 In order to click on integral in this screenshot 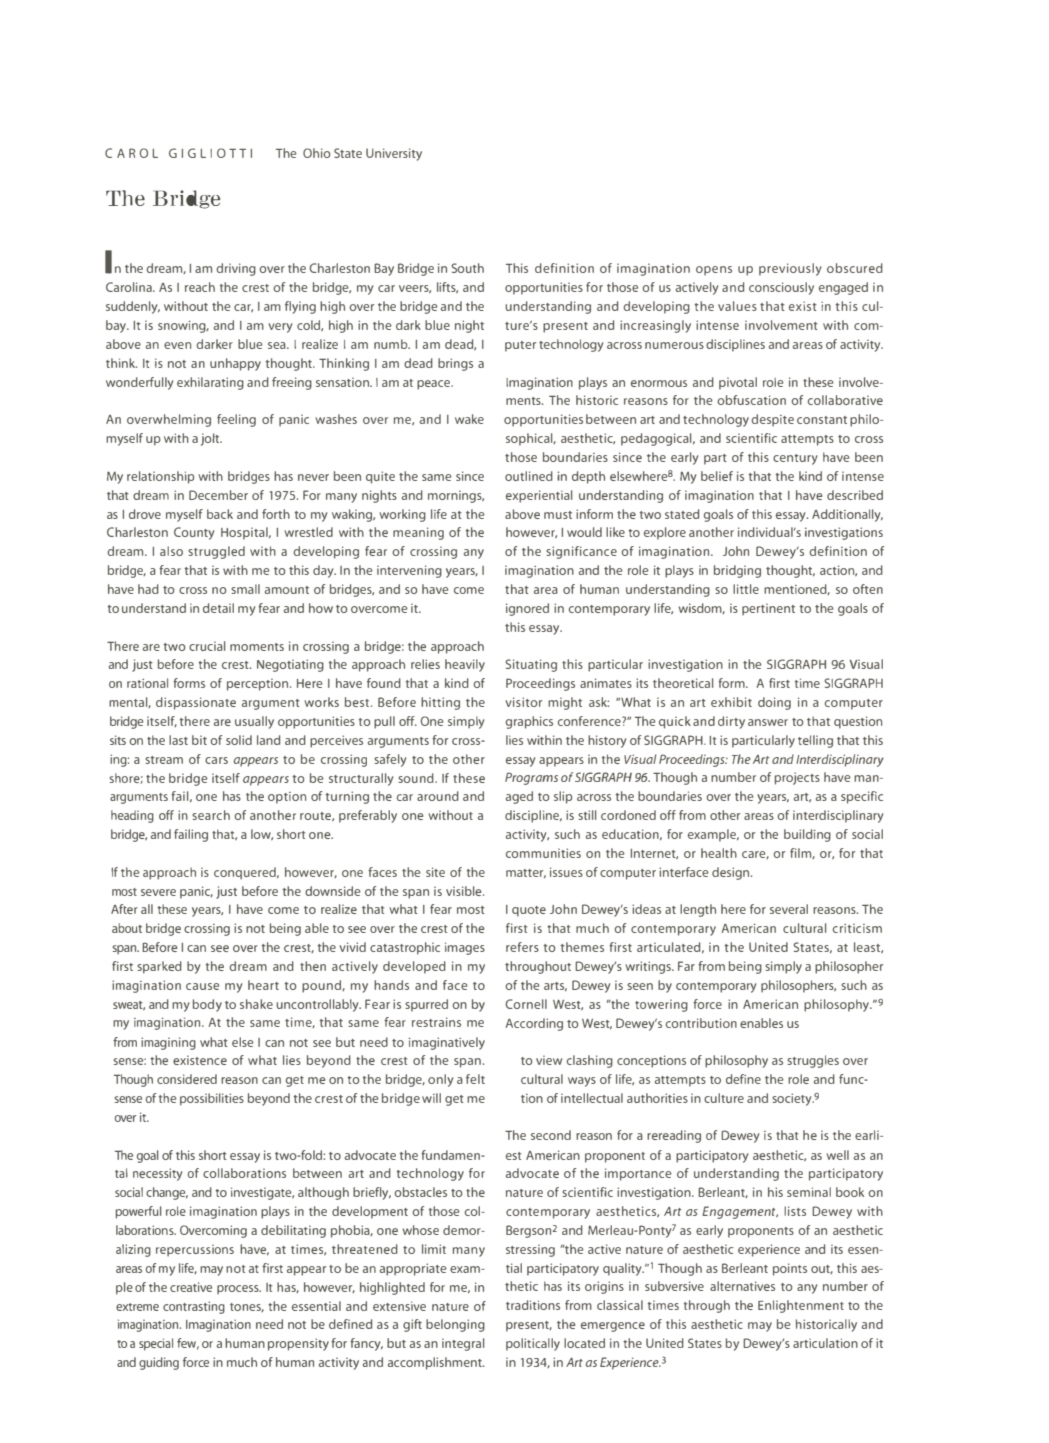, I will do `click(463, 1344)`.
